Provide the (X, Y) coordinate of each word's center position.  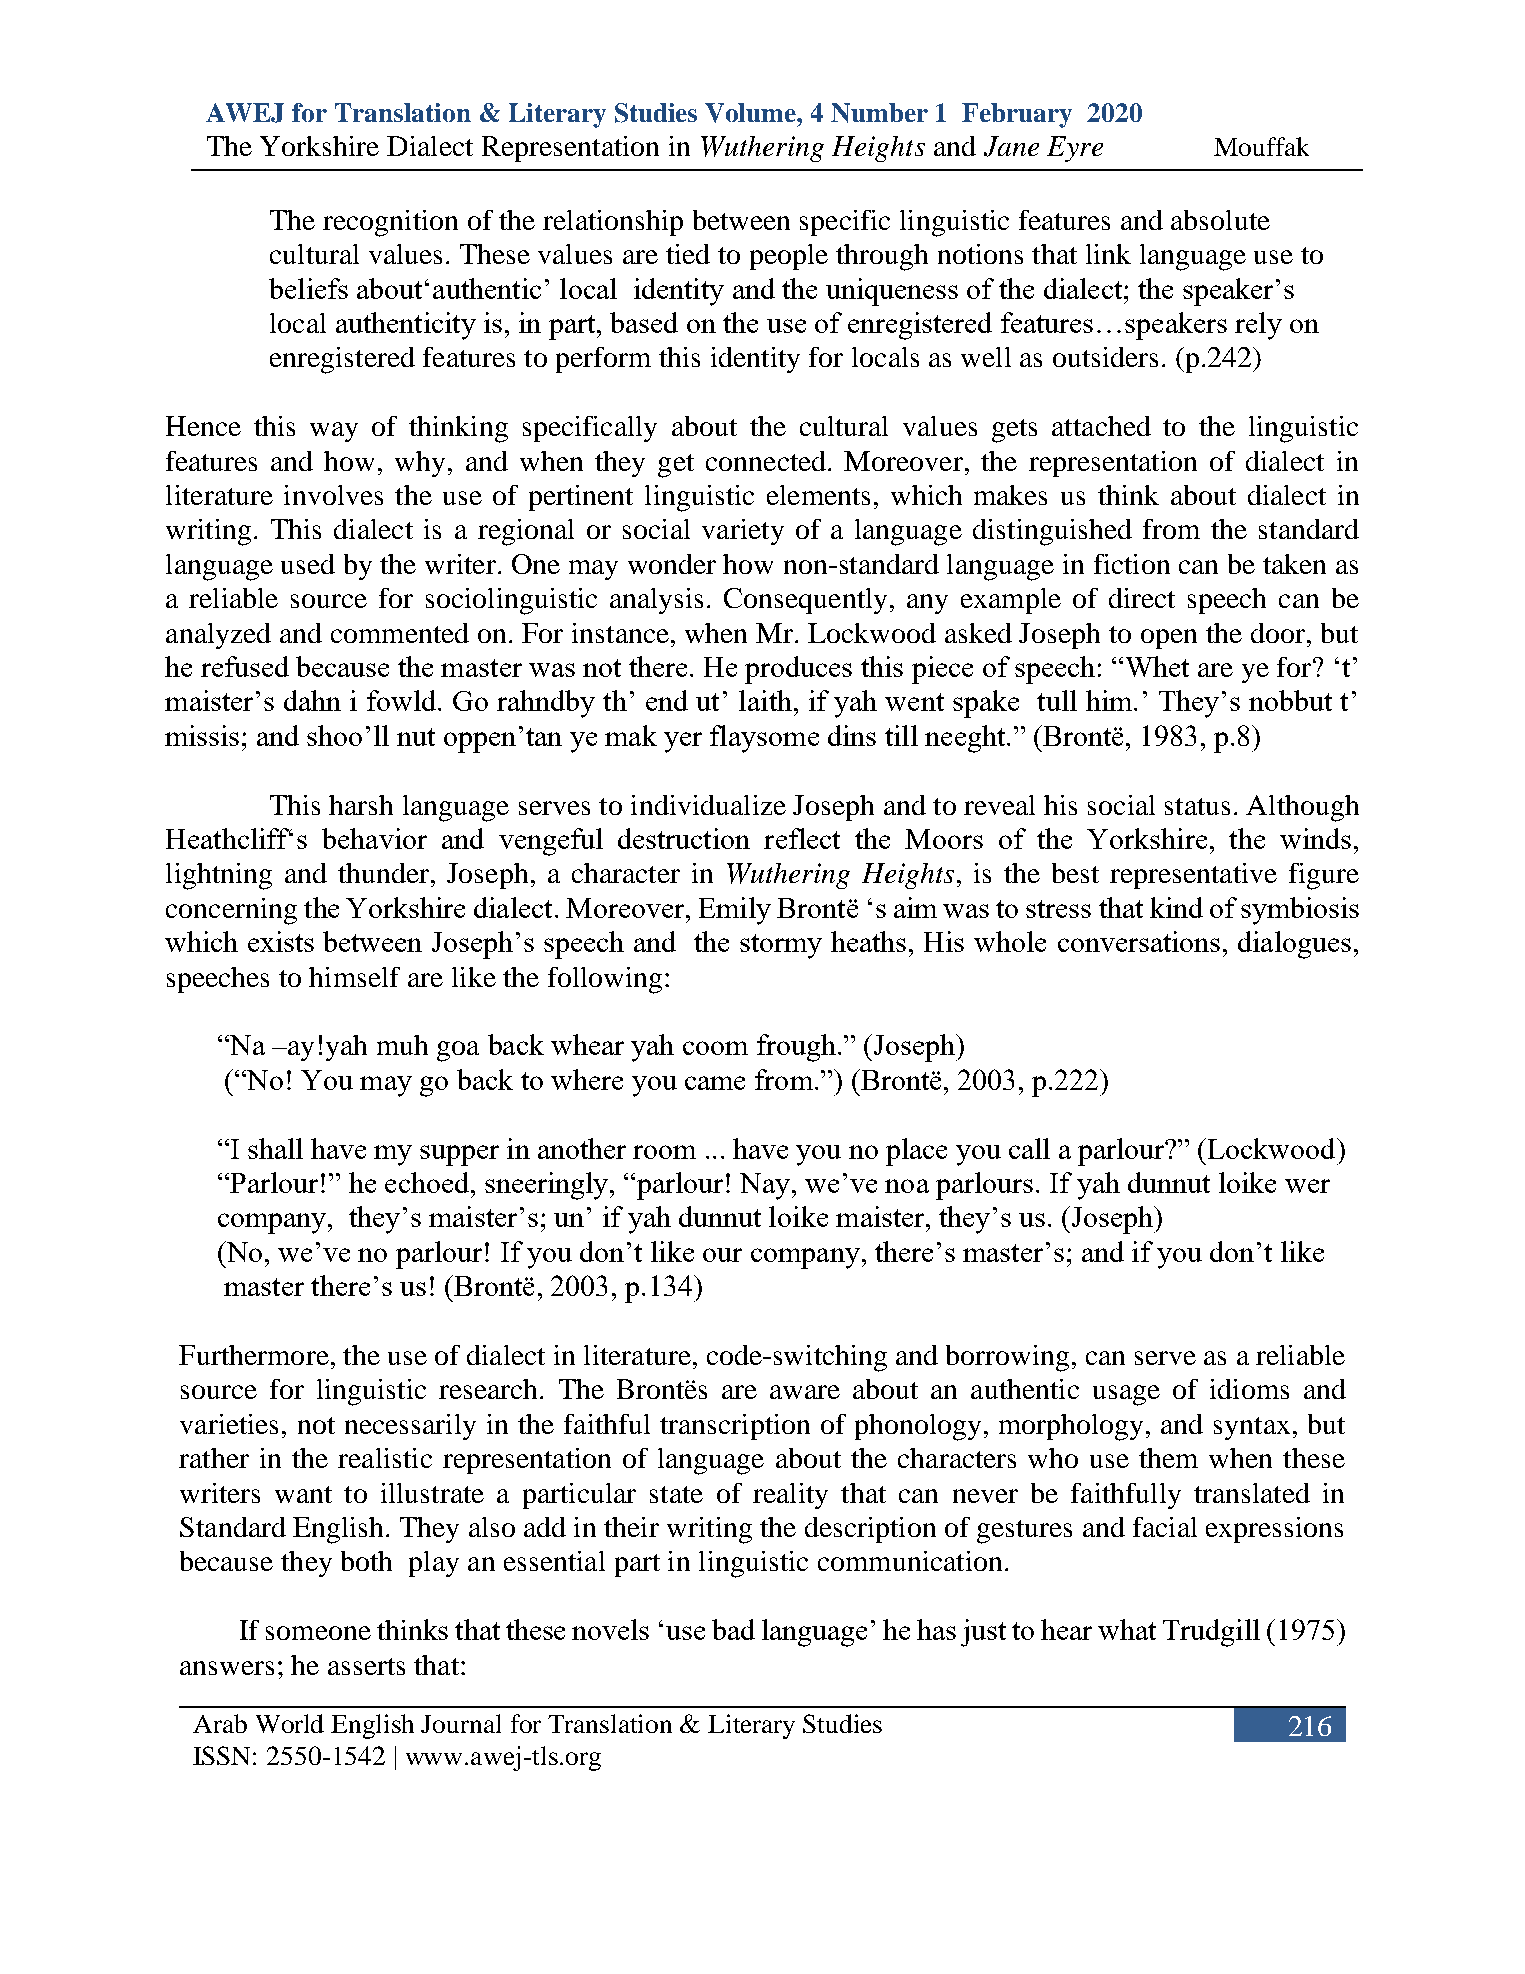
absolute (1220, 220)
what (1127, 1629)
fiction (1132, 564)
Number (879, 113)
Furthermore (254, 1355)
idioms (1249, 1389)
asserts (366, 1666)
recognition (390, 223)
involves (333, 495)
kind (1176, 907)
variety (743, 532)
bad (733, 1629)
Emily (735, 911)
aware (805, 1392)
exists (281, 941)
